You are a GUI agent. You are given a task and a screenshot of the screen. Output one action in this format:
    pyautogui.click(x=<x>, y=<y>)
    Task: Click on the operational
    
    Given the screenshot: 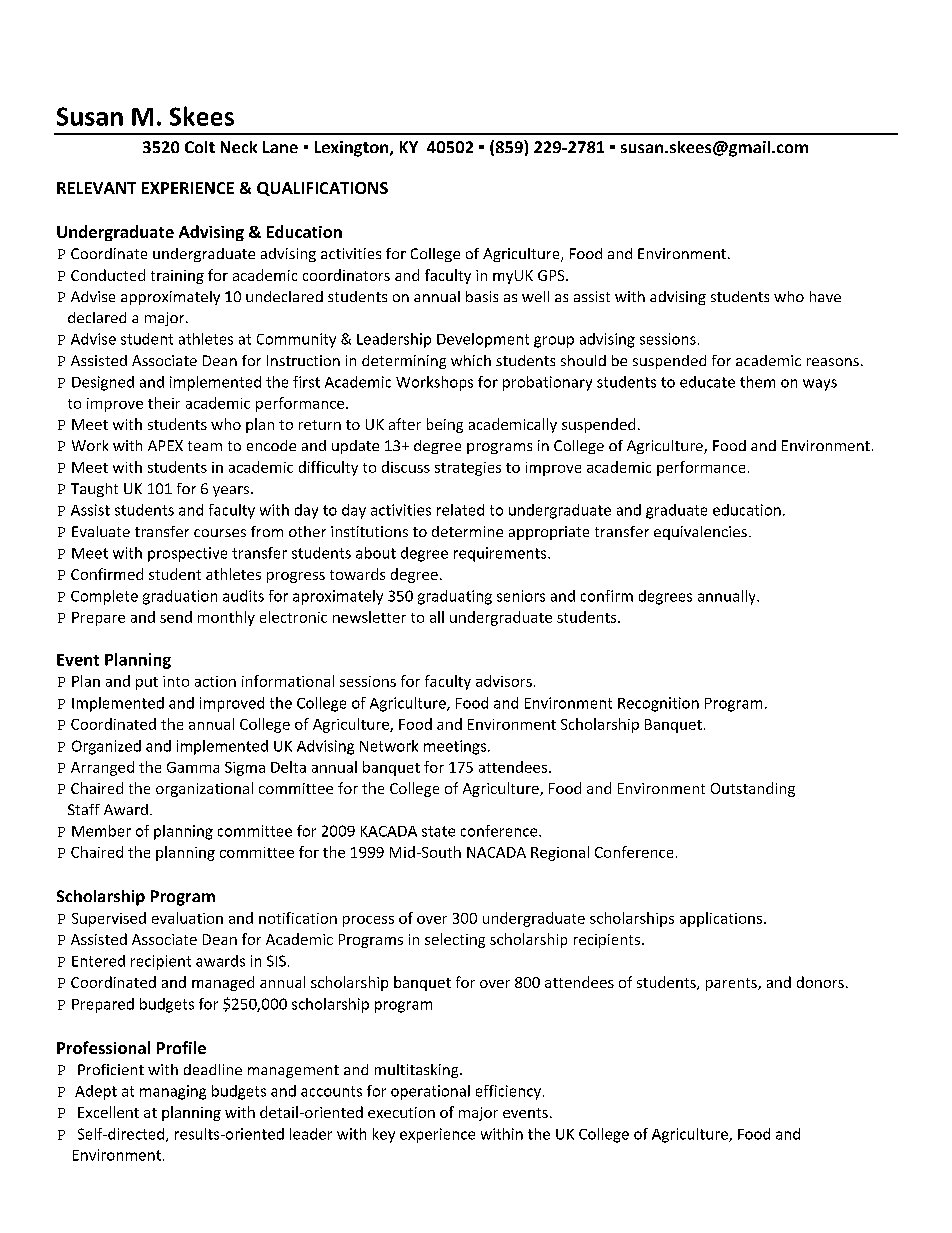 What is the action you would take?
    pyautogui.click(x=430, y=1092)
